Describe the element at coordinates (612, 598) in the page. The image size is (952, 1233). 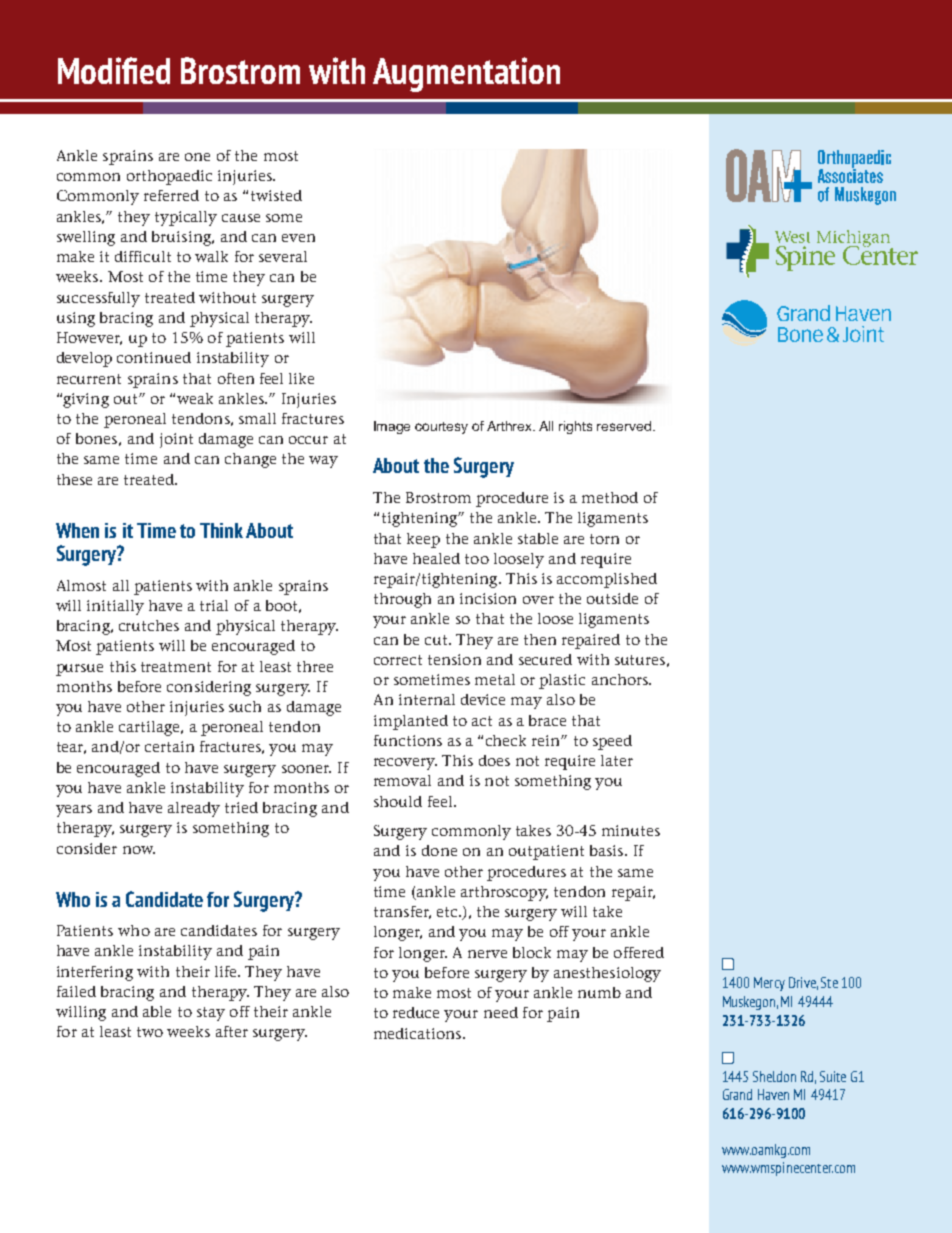
I see `outside` at that location.
